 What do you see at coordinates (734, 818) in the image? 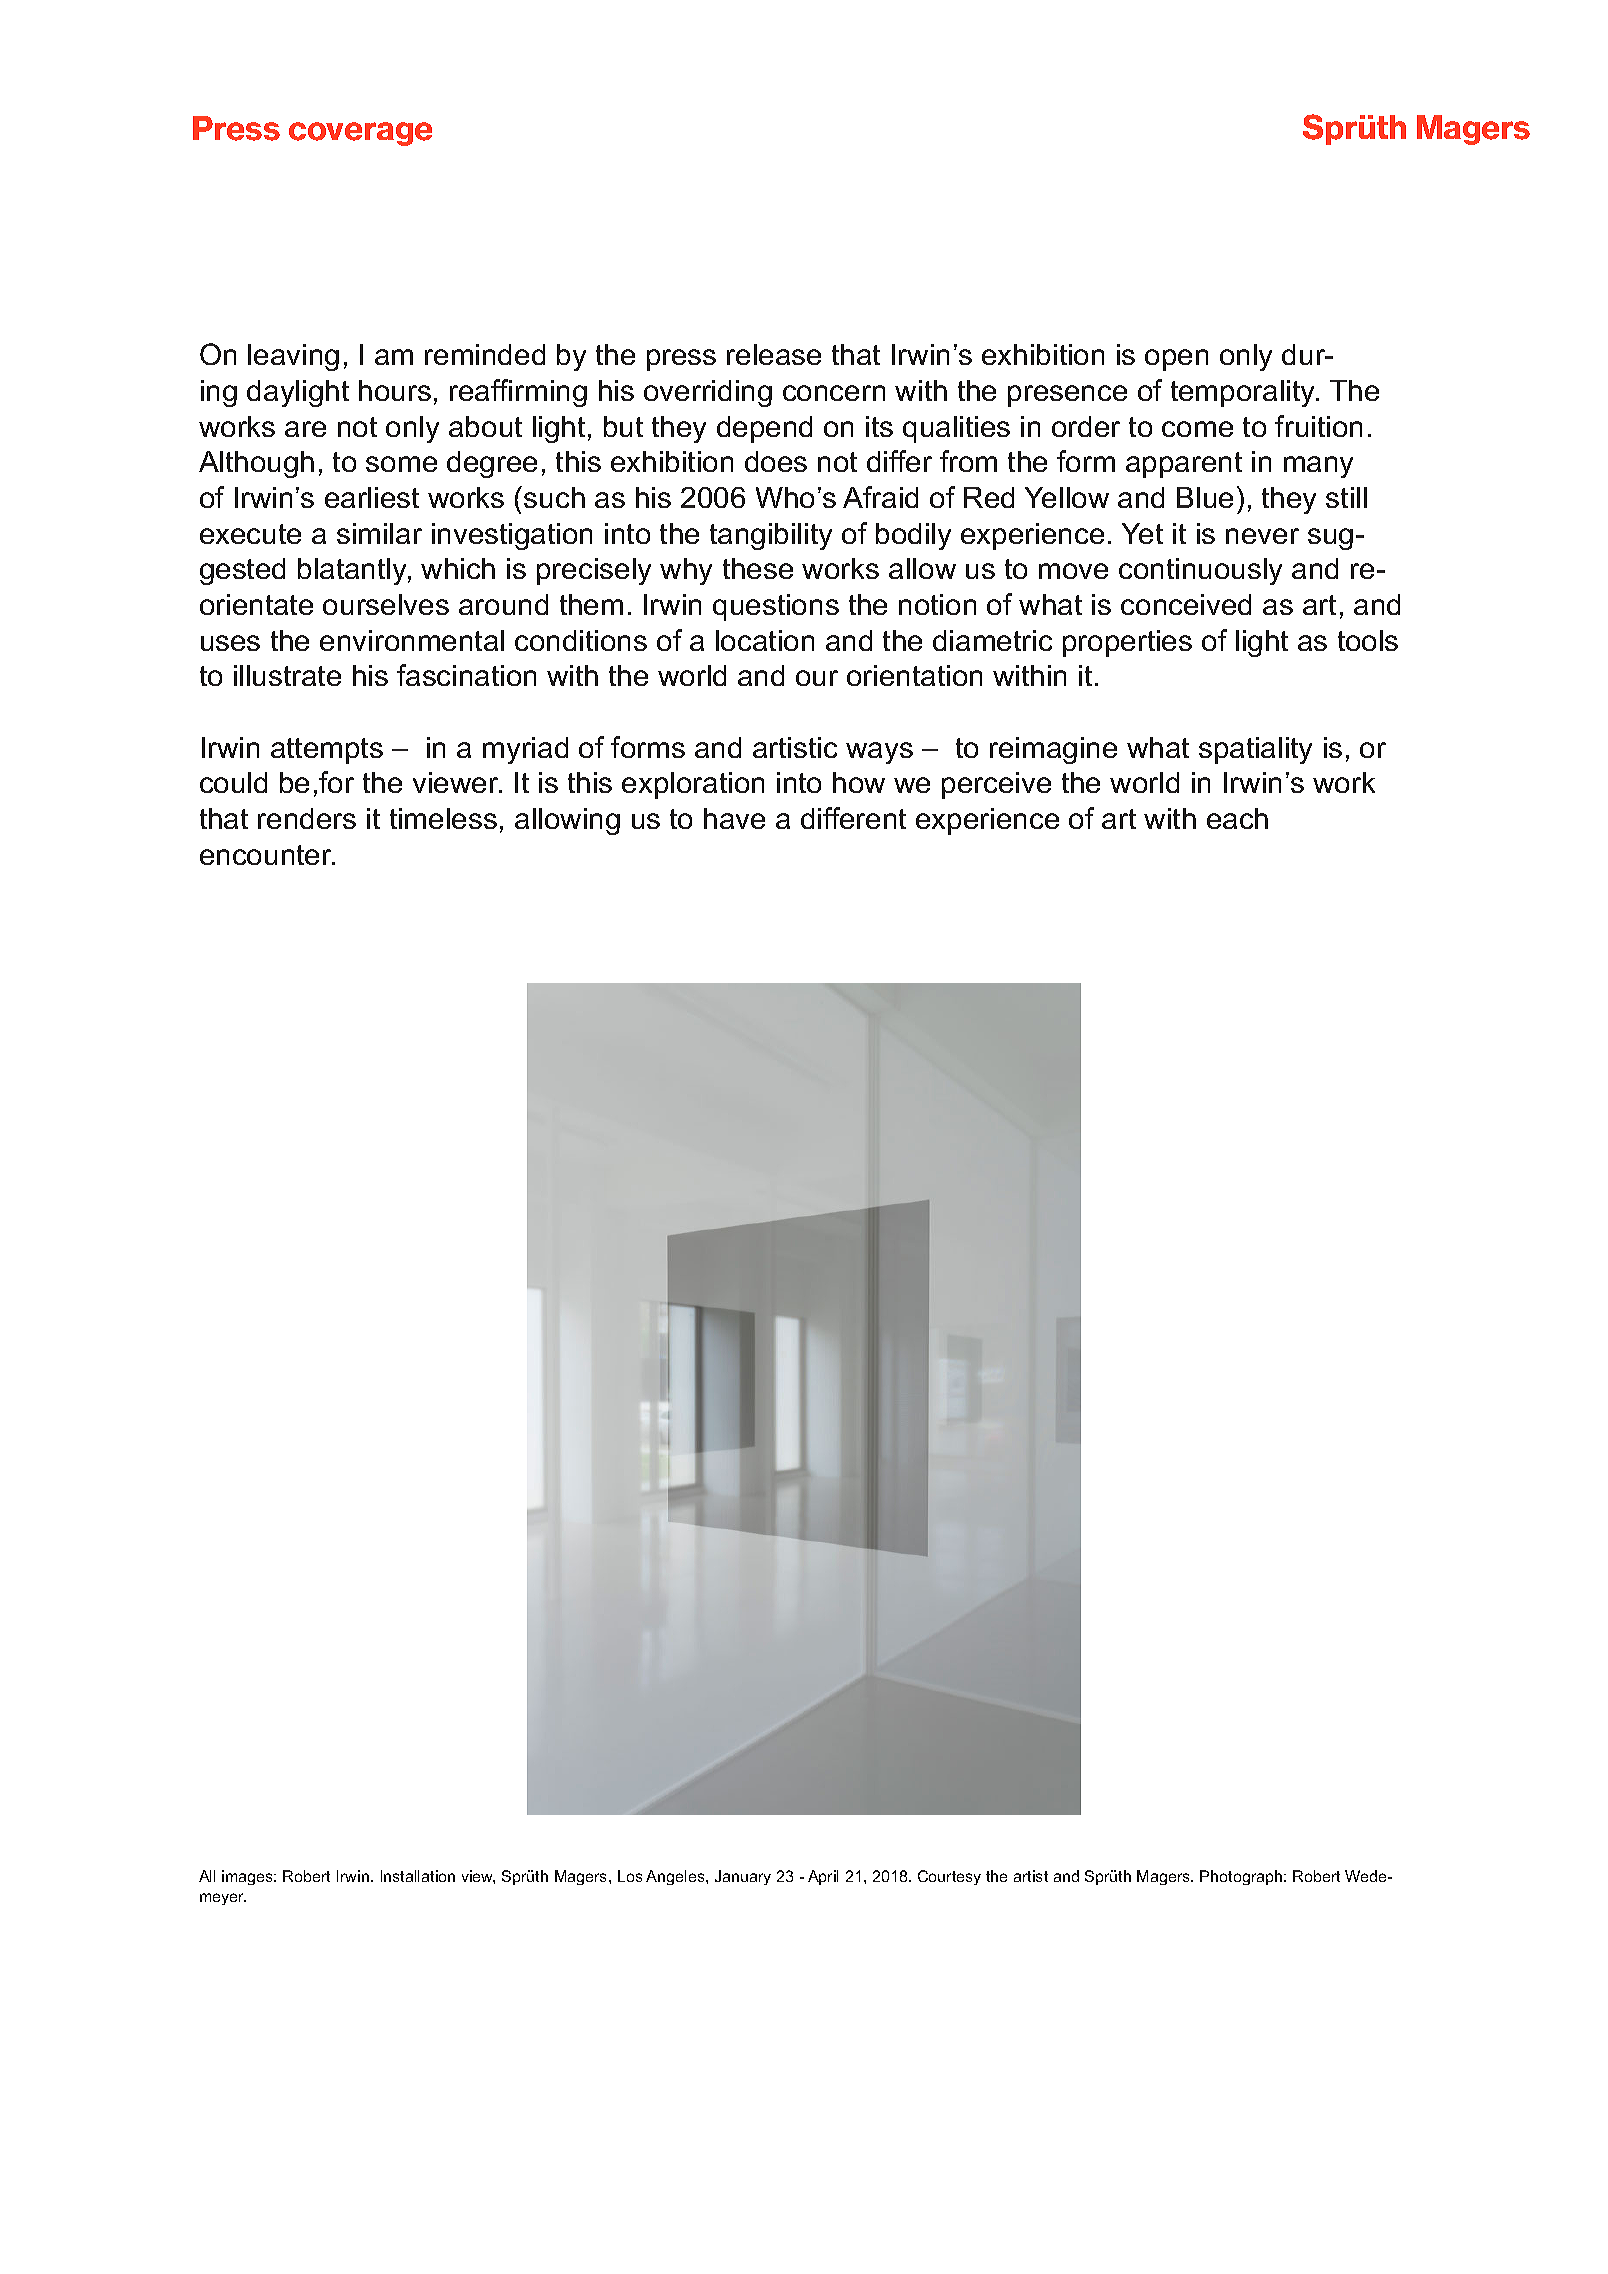
I see `have` at bounding box center [734, 818].
